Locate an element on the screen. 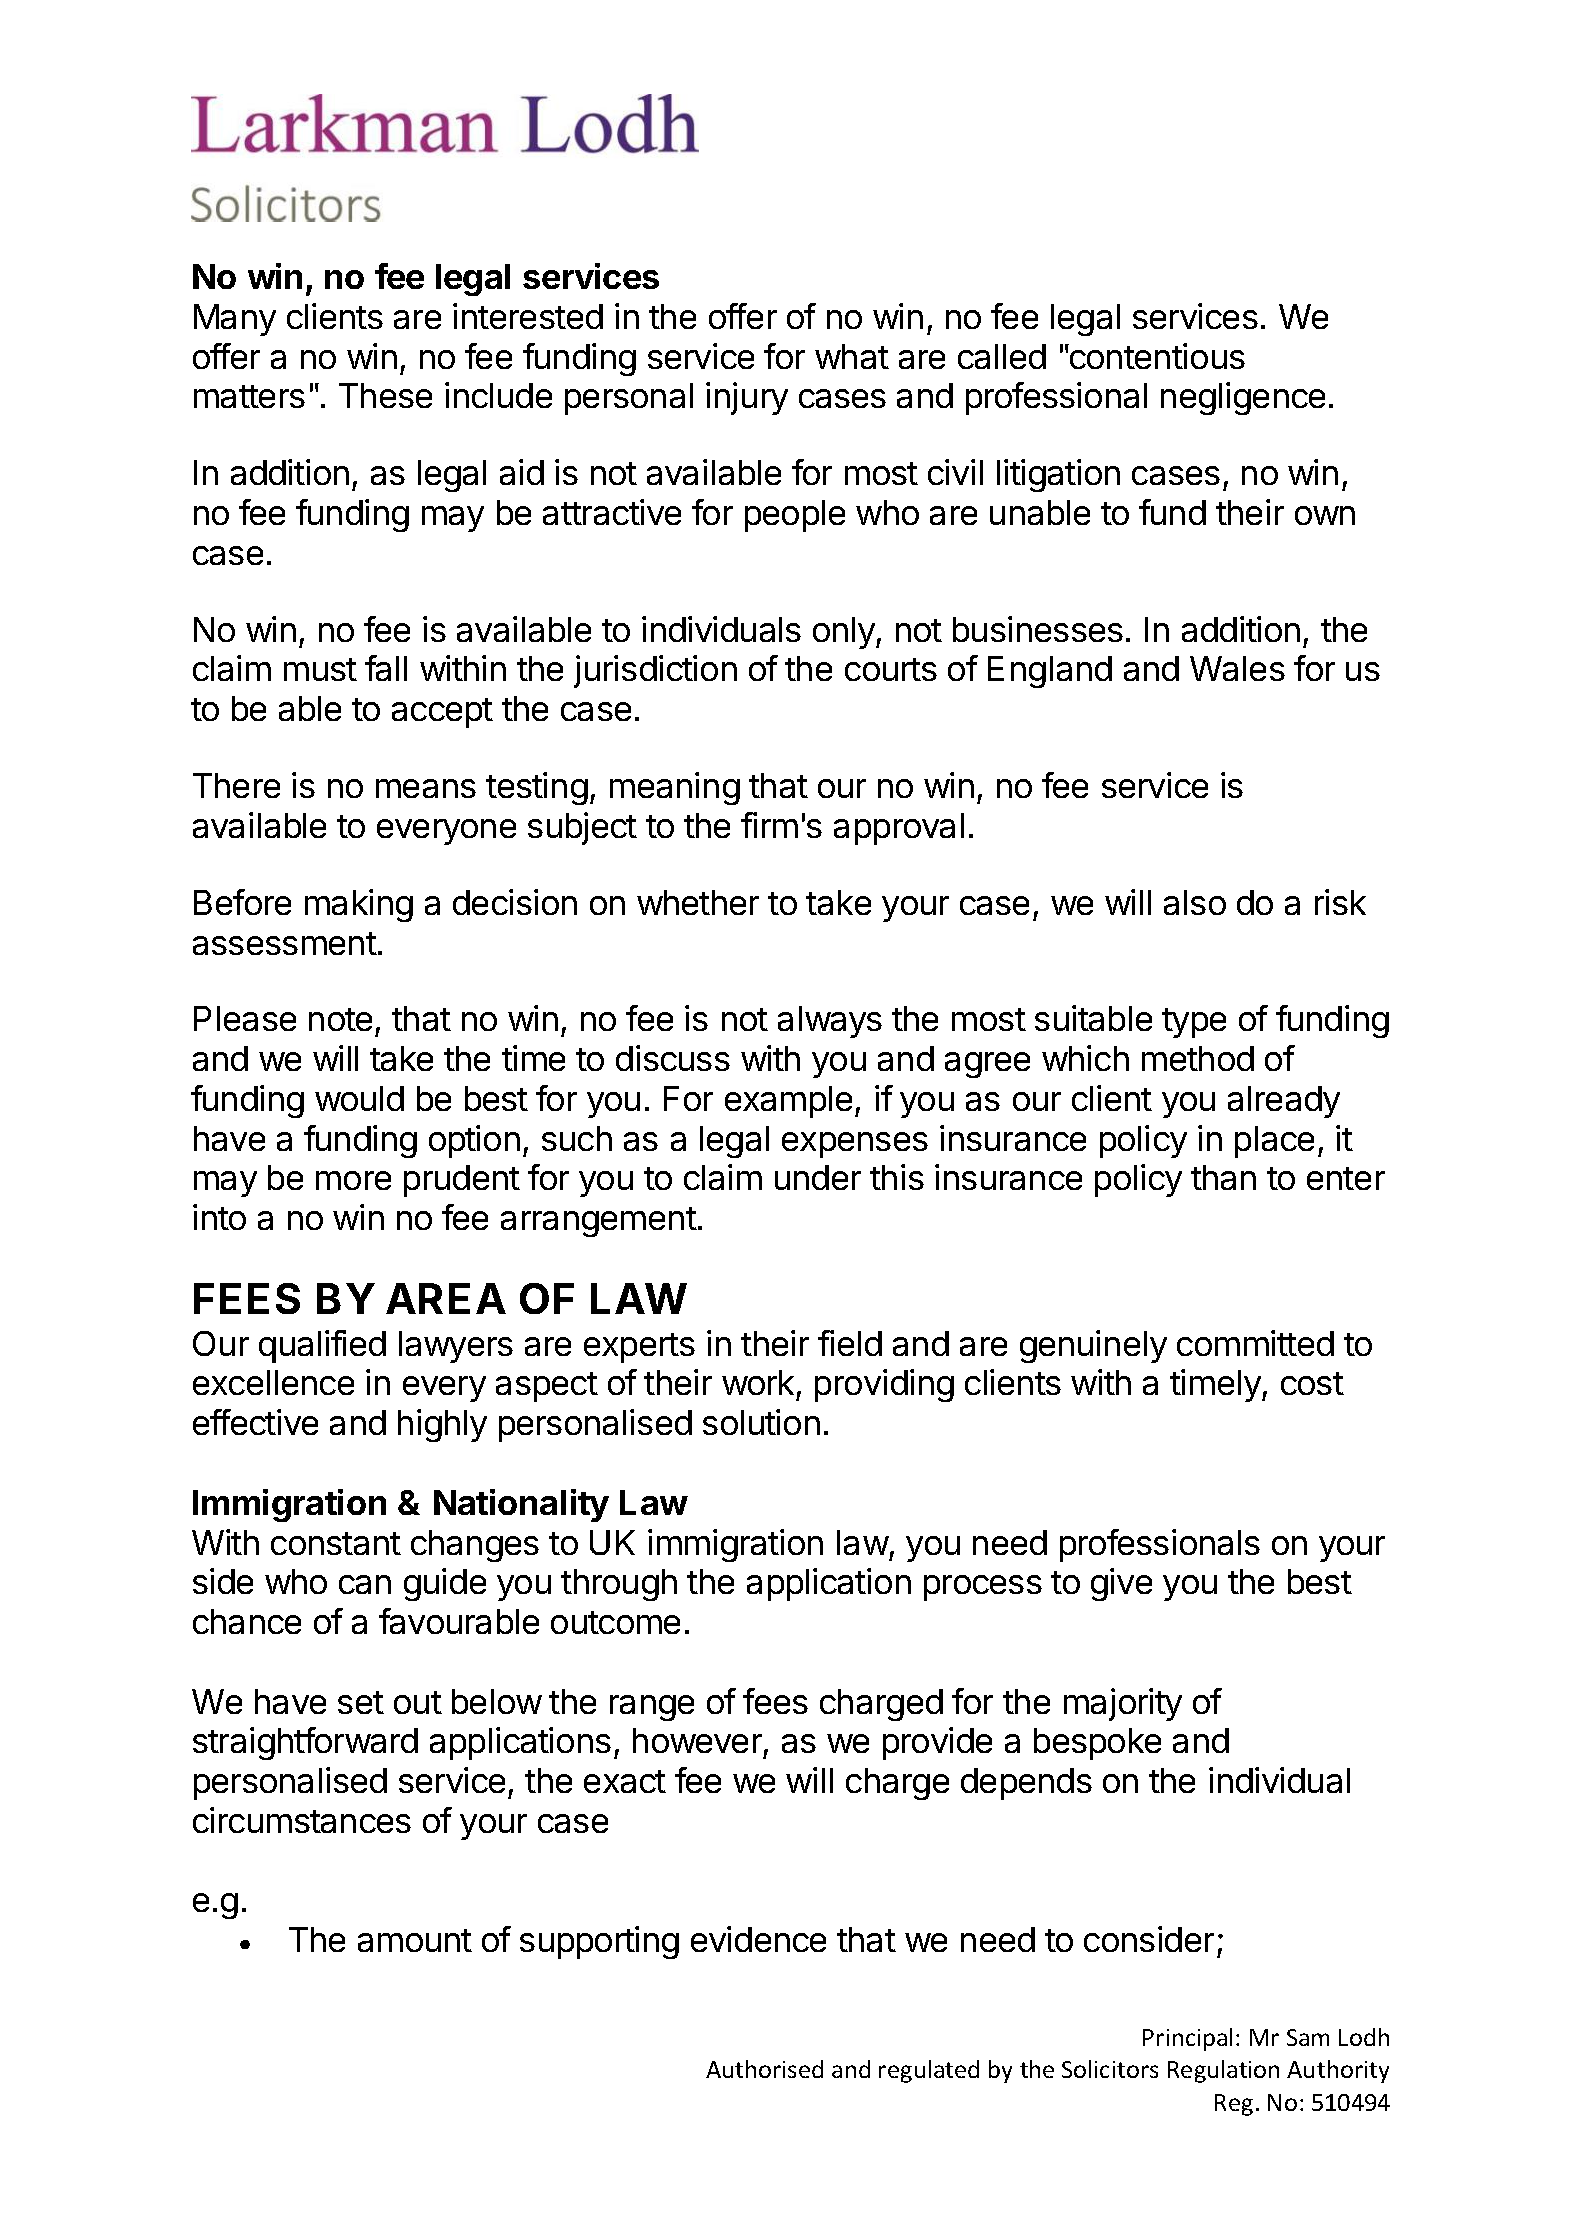 The width and height of the screenshot is (1582, 2237). Wales is located at coordinates (1237, 668).
